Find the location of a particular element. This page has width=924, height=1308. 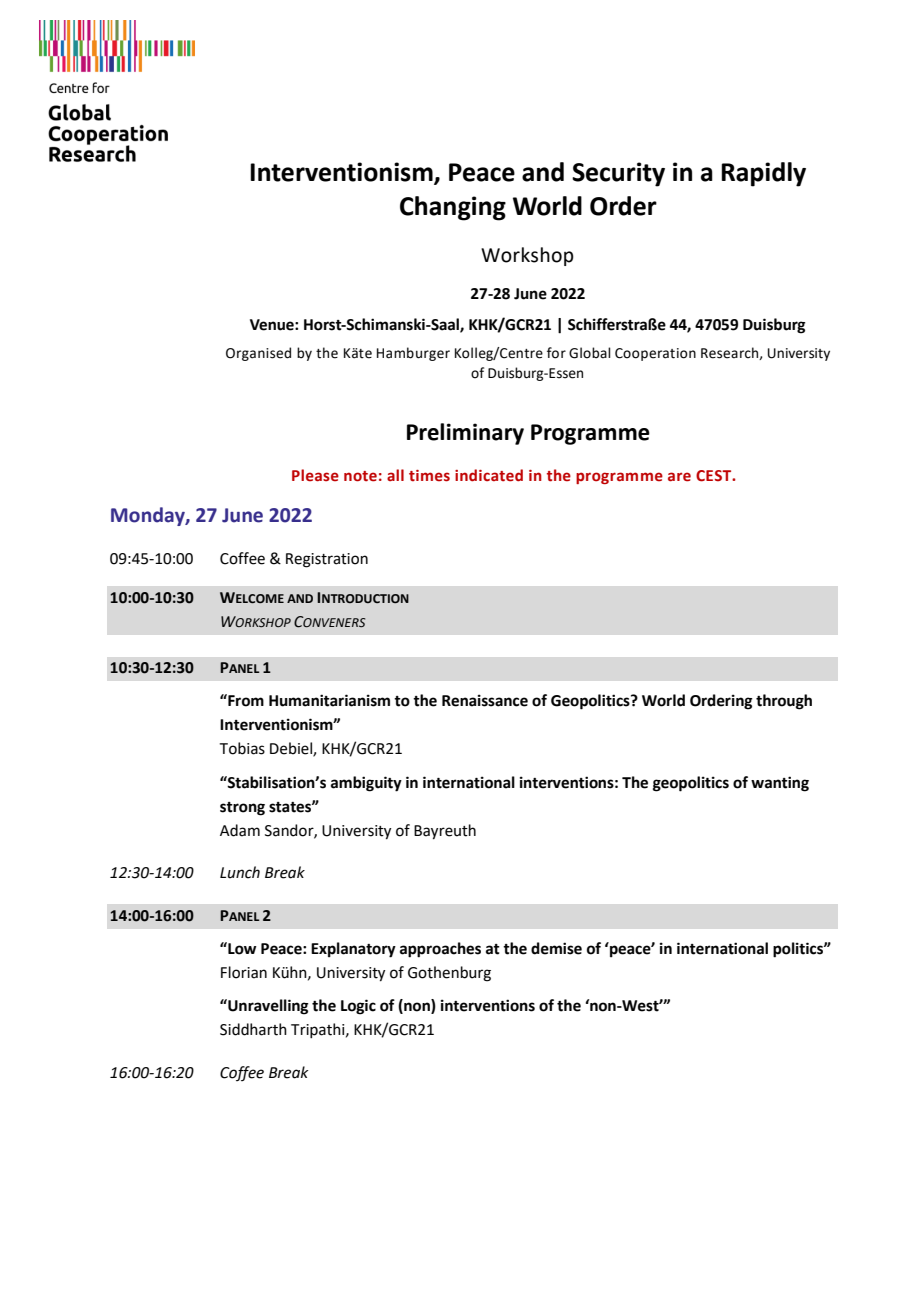

Unravelling is located at coordinates (267, 1007).
